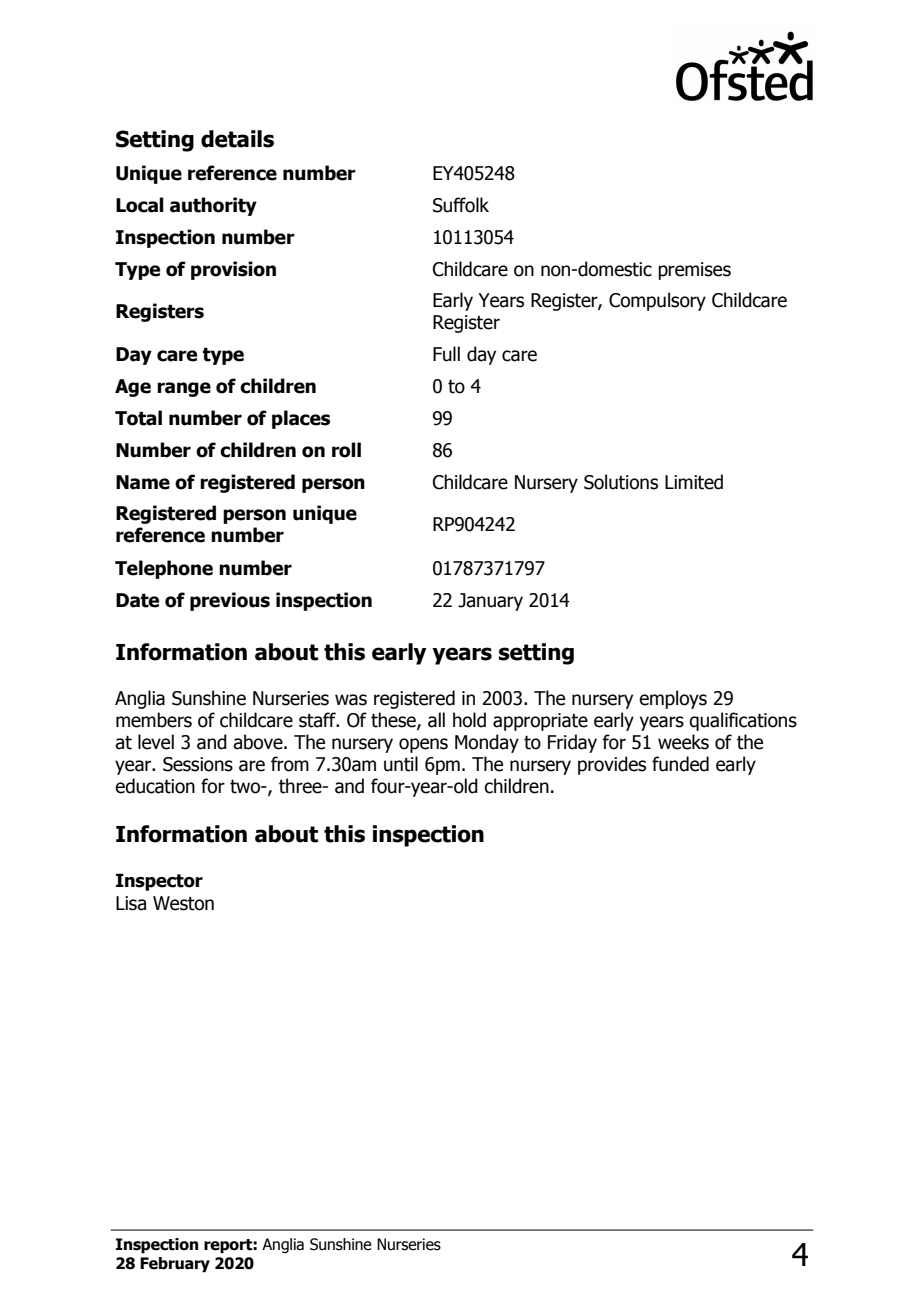  What do you see at coordinates (673, 699) in the screenshot?
I see `employs` at bounding box center [673, 699].
